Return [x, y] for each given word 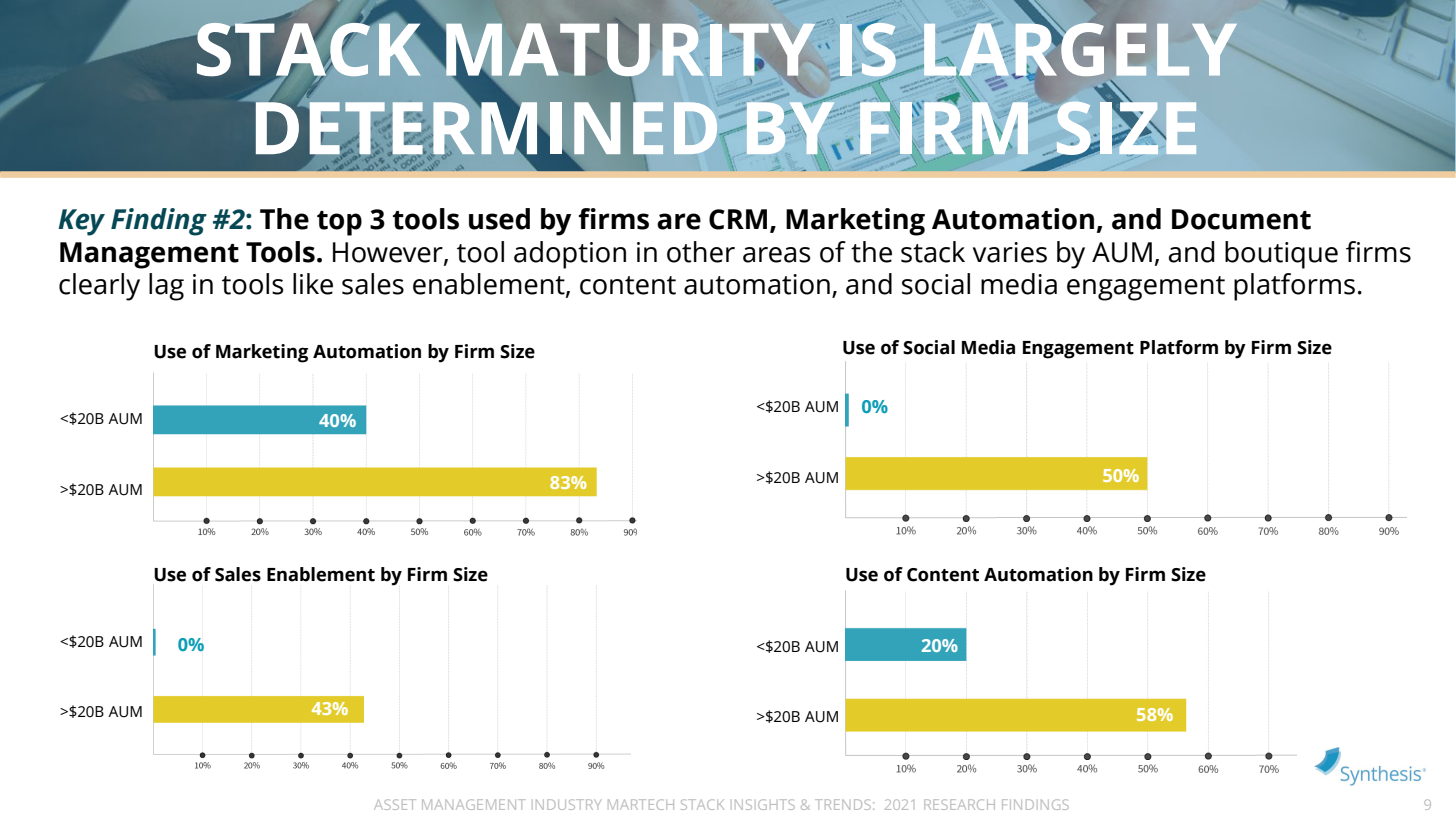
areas [777, 255]
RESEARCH [959, 804]
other [701, 252]
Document [1241, 219]
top [339, 223]
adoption [570, 255]
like [313, 284]
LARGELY [1080, 49]
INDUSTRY [568, 804]
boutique [1281, 255]
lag [166, 287]
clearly [99, 287]
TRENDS [843, 804]
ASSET [395, 804]
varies [1010, 252]
